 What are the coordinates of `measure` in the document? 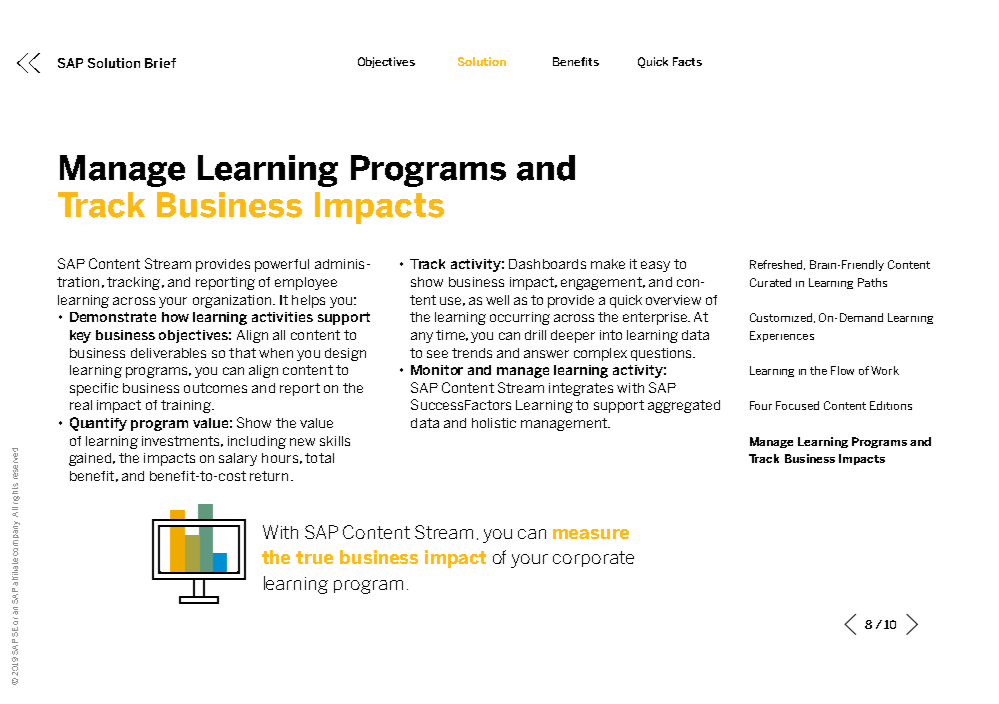 It's located at (591, 534).
